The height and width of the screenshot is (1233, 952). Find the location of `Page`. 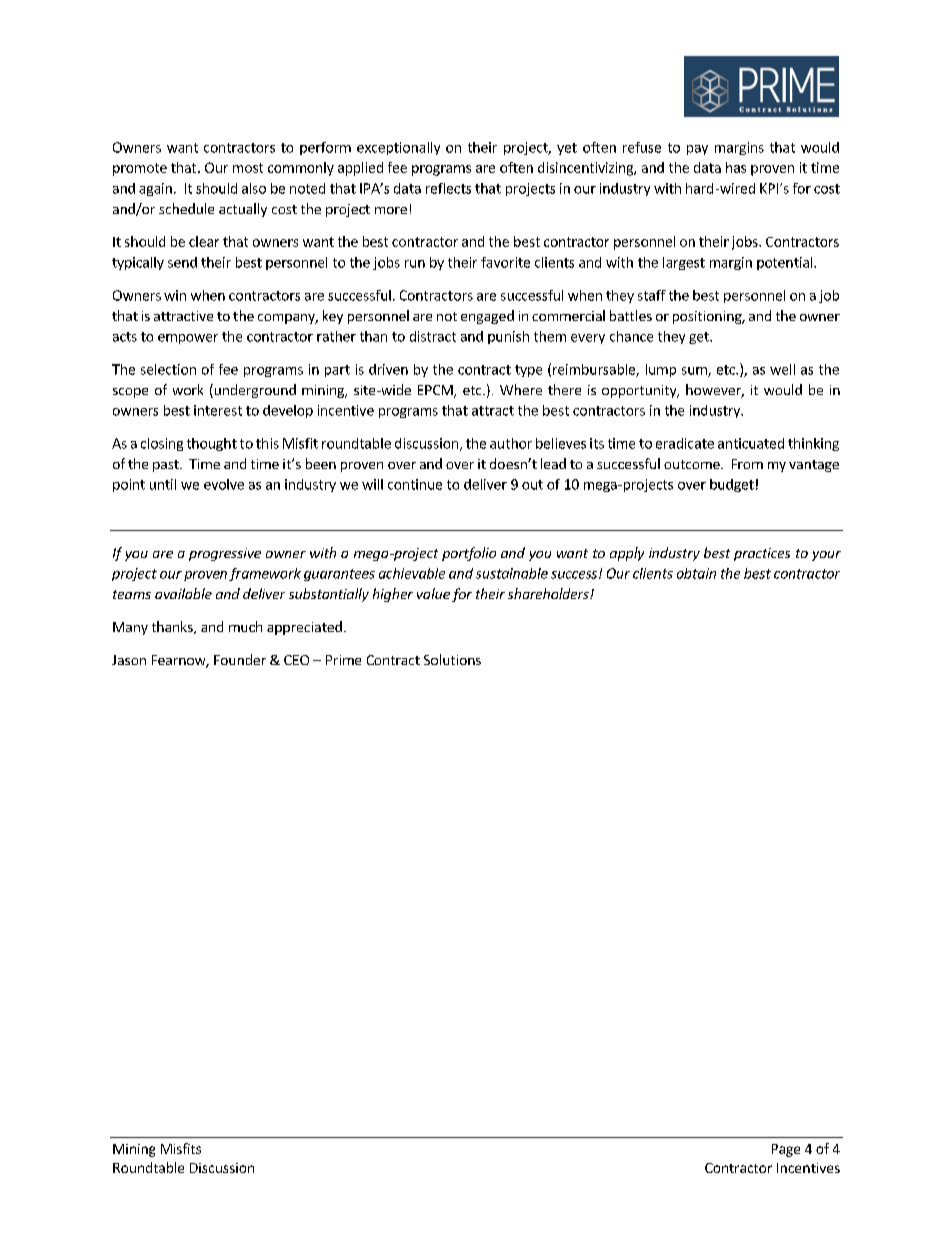

Page is located at coordinates (786, 1150).
